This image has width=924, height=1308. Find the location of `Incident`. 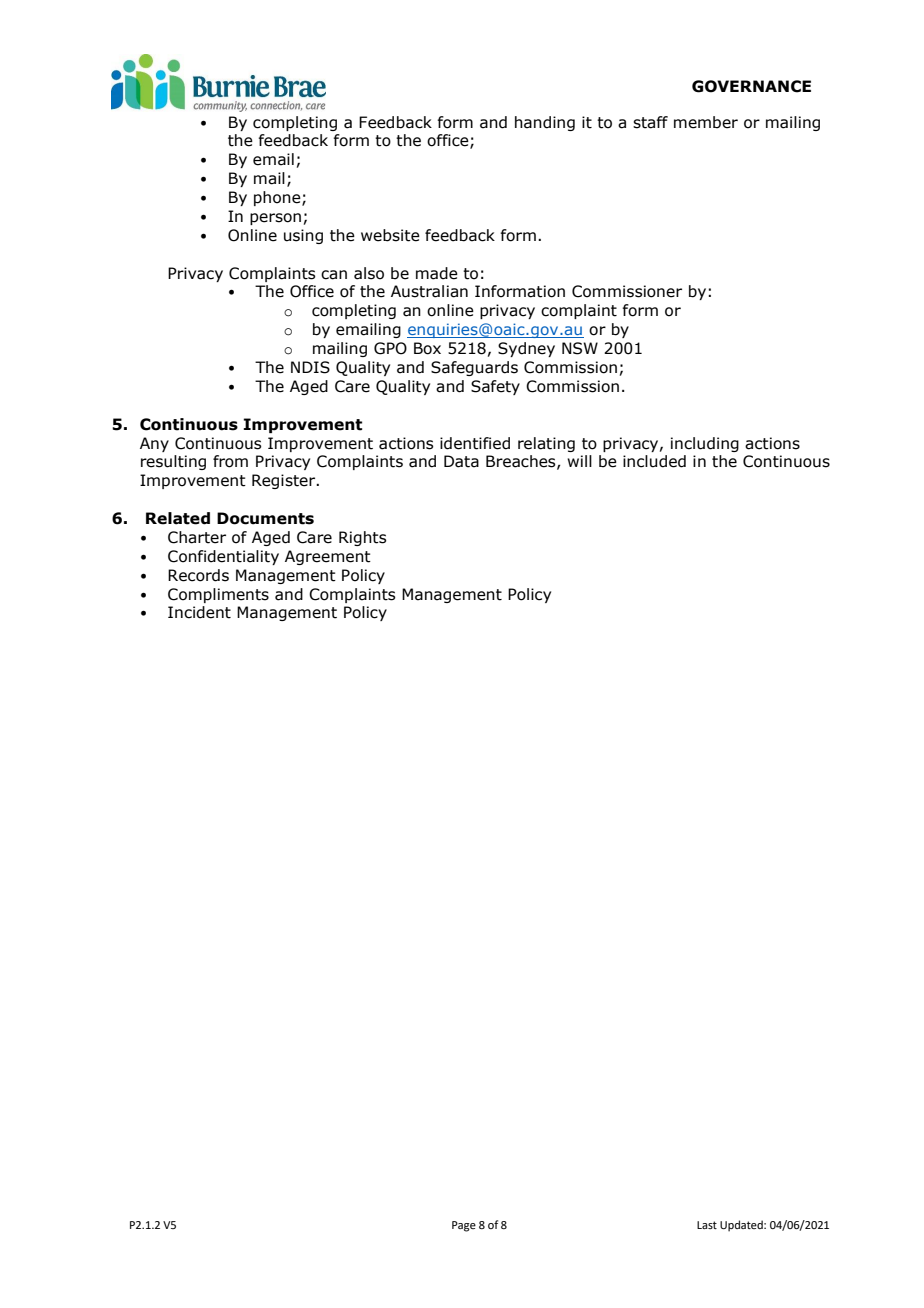

Incident is located at coordinates (199, 612).
